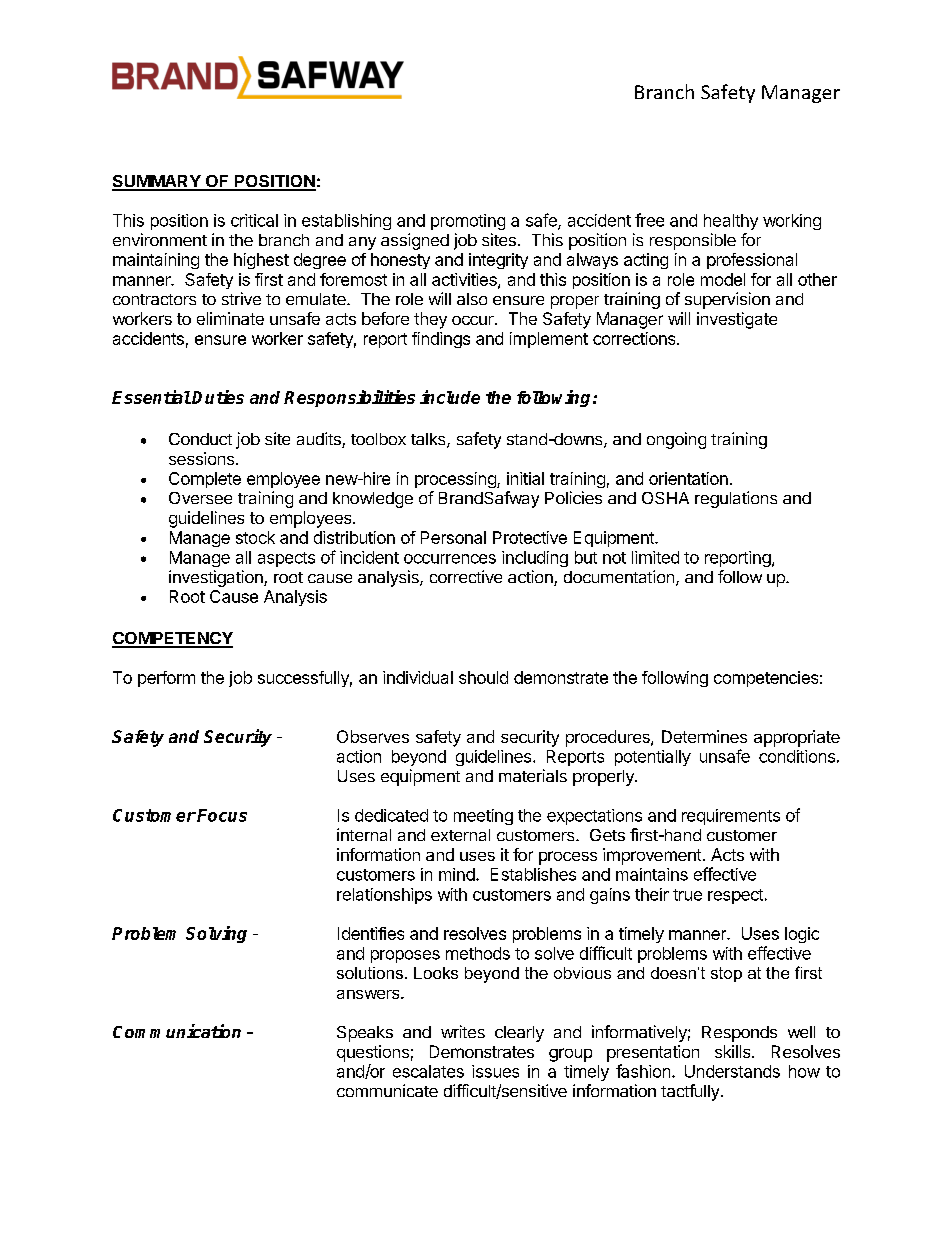 Image resolution: width=952 pixels, height=1233 pixels. I want to click on should, so click(483, 677).
